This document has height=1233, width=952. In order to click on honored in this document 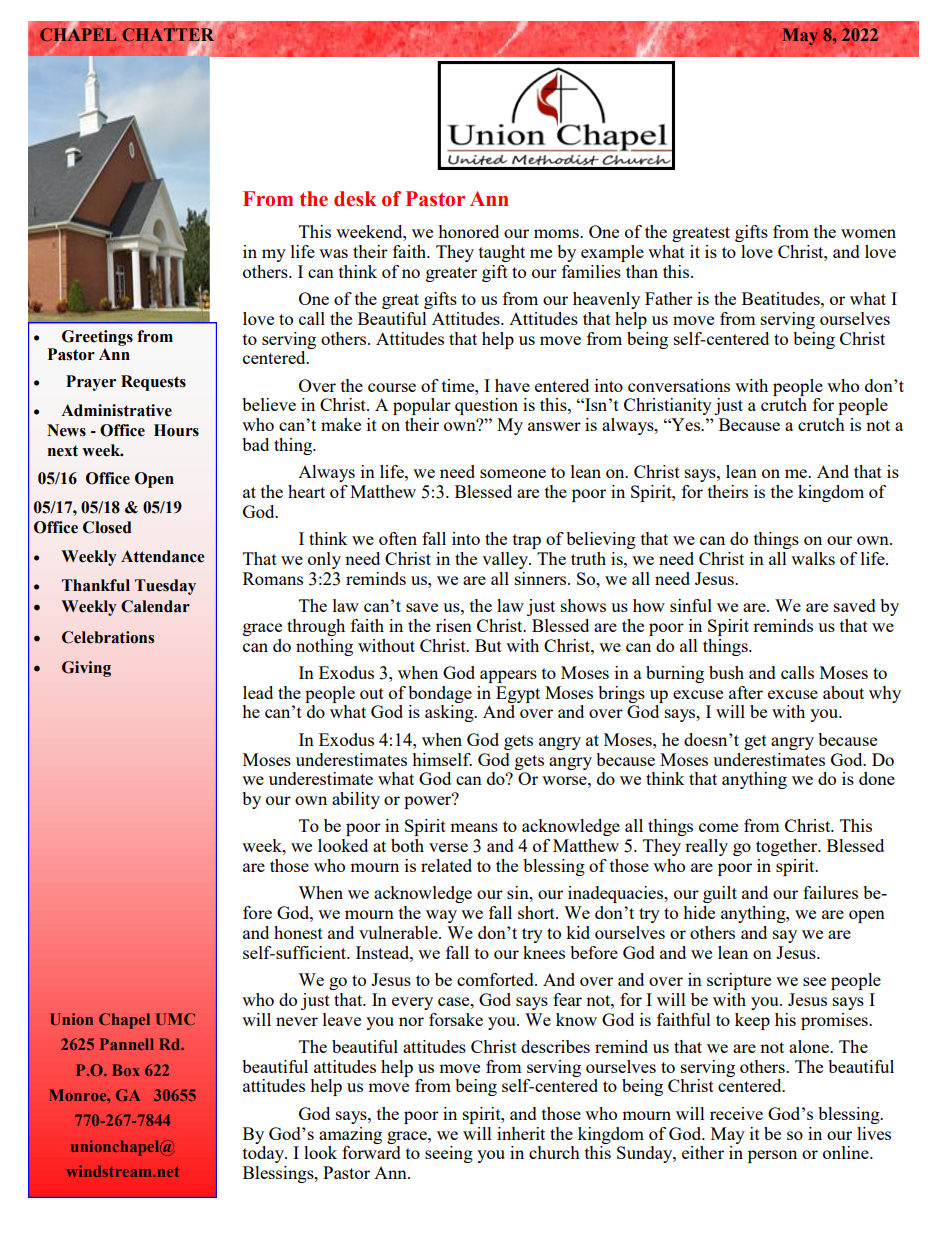, I will do `click(468, 231)`.
